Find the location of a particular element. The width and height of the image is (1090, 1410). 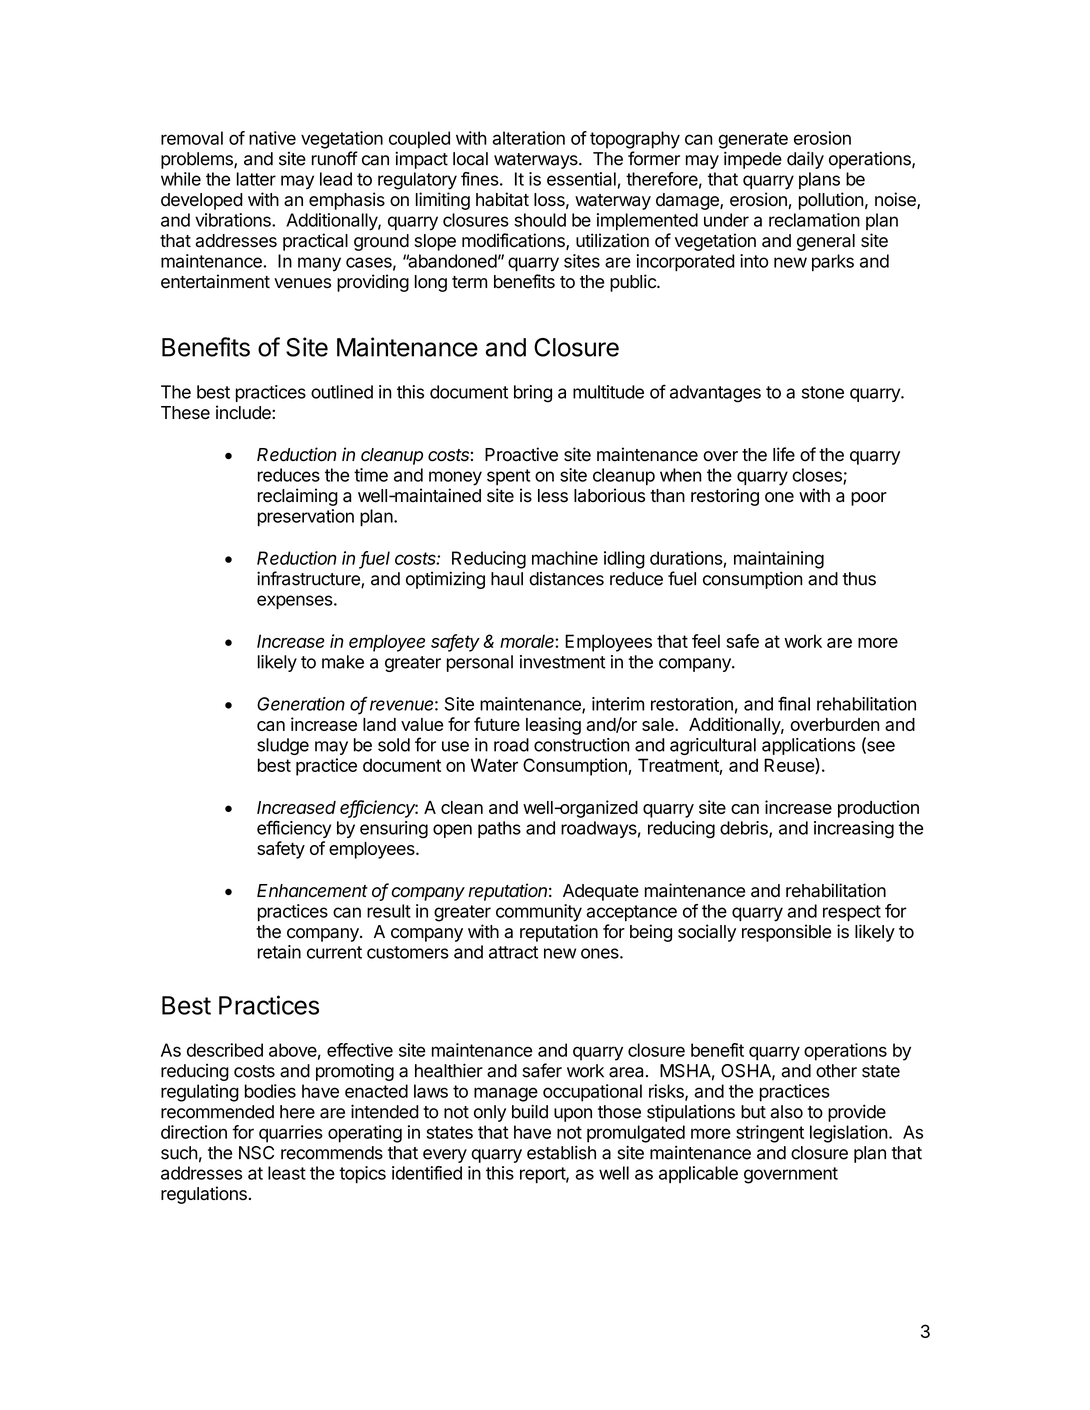

NSC is located at coordinates (256, 1153).
